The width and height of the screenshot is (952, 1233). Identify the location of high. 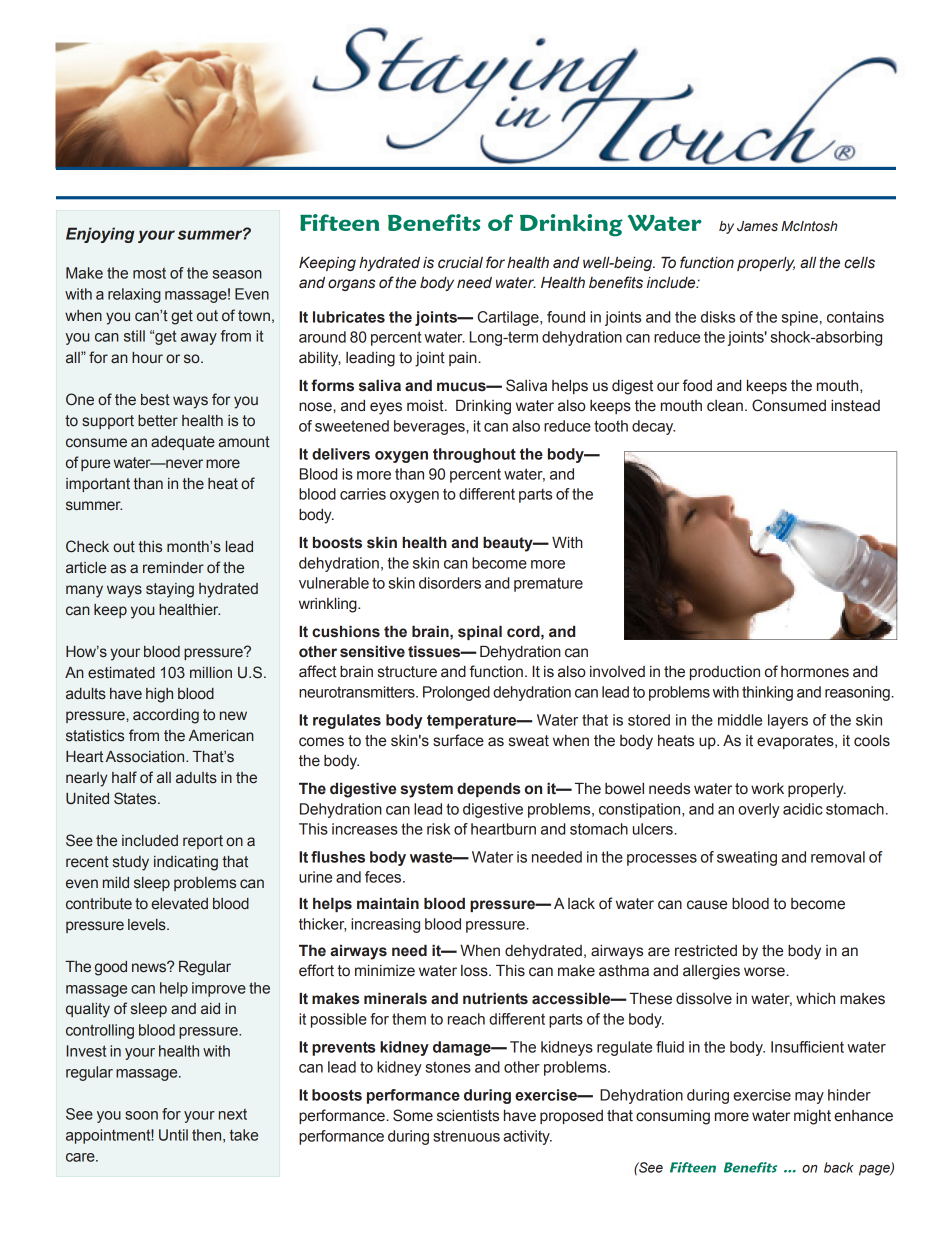
(159, 695).
